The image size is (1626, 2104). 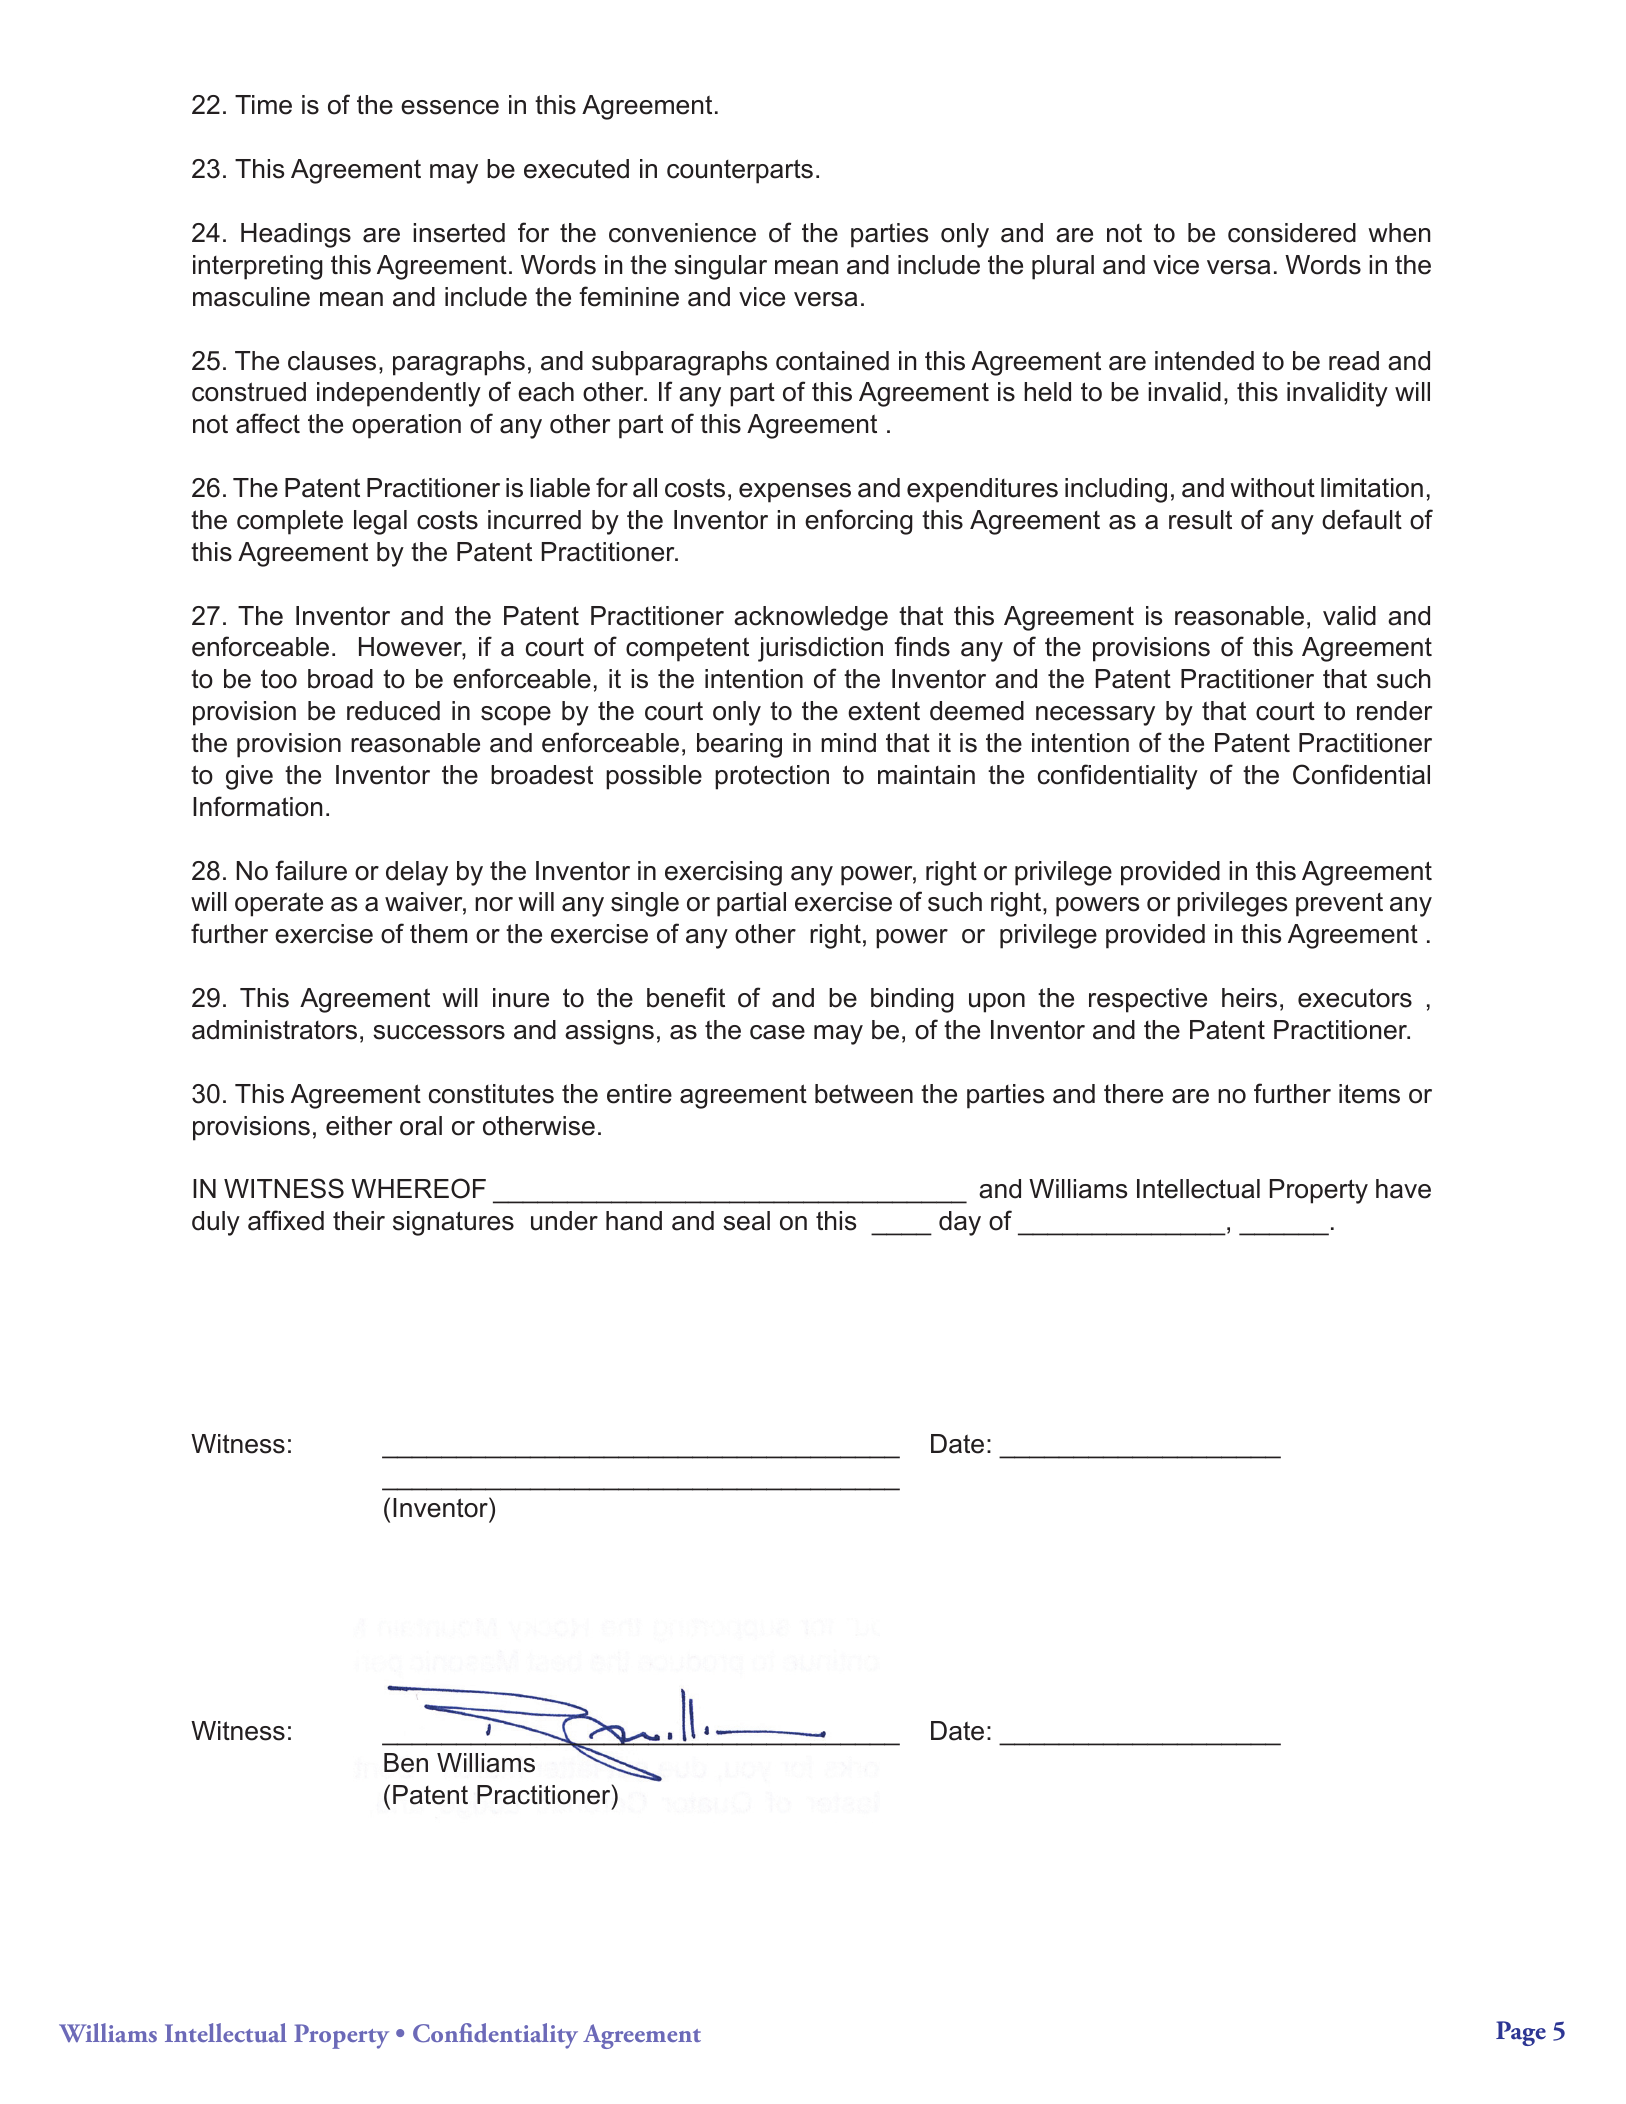 I want to click on acknowledge, so click(x=811, y=618).
